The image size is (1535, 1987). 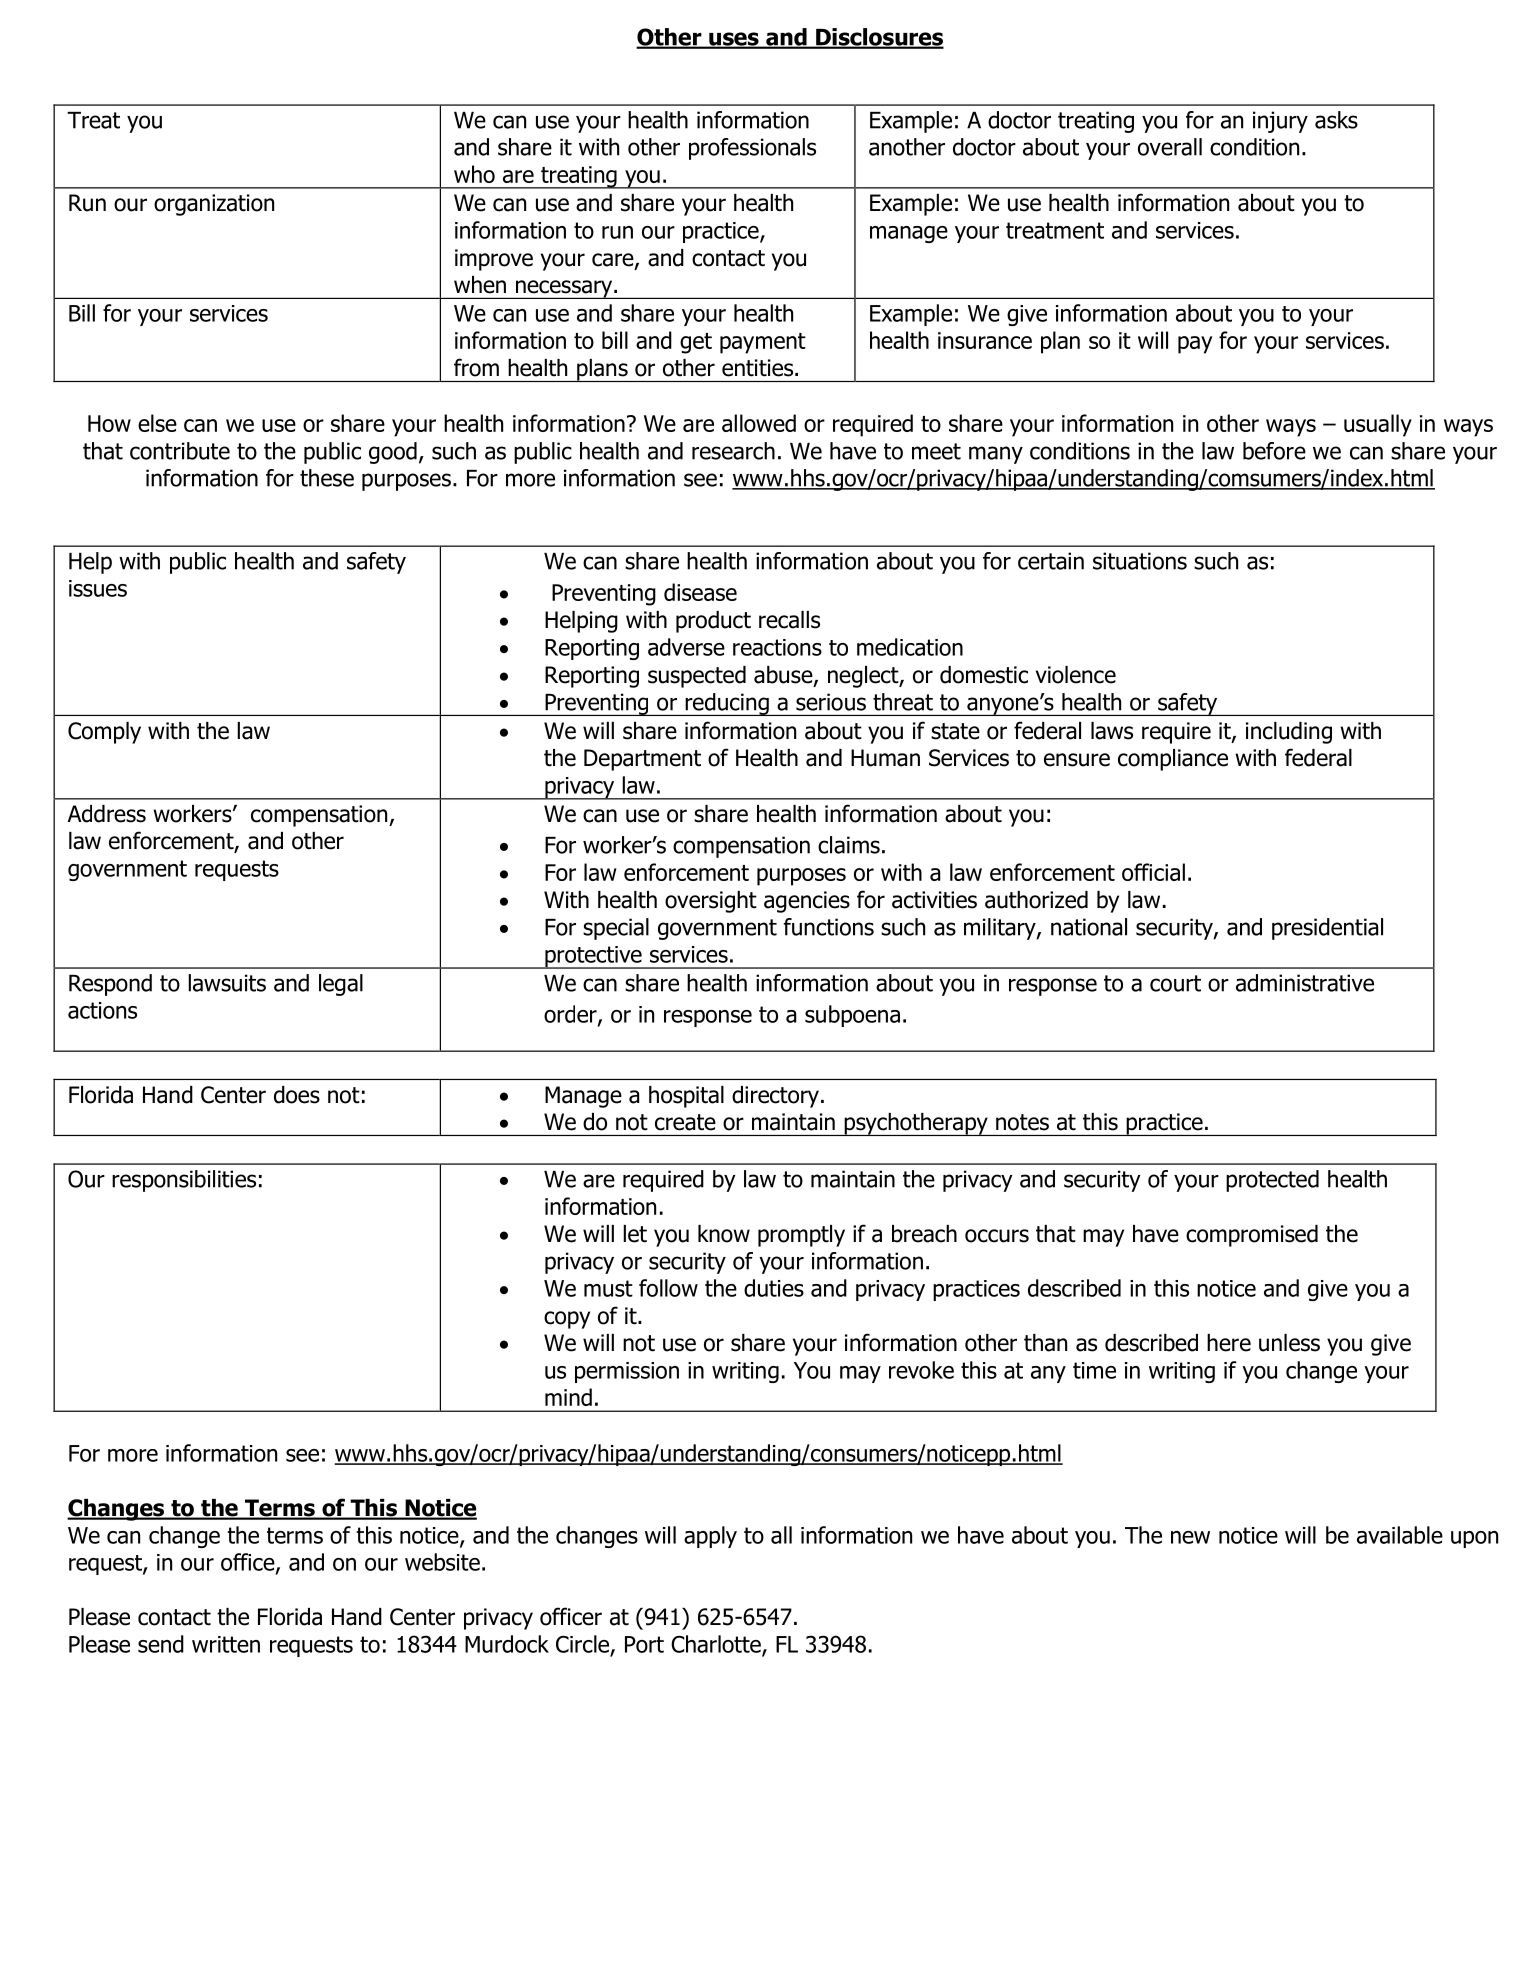 What do you see at coordinates (1327, 929) in the image?
I see `presidential` at bounding box center [1327, 929].
